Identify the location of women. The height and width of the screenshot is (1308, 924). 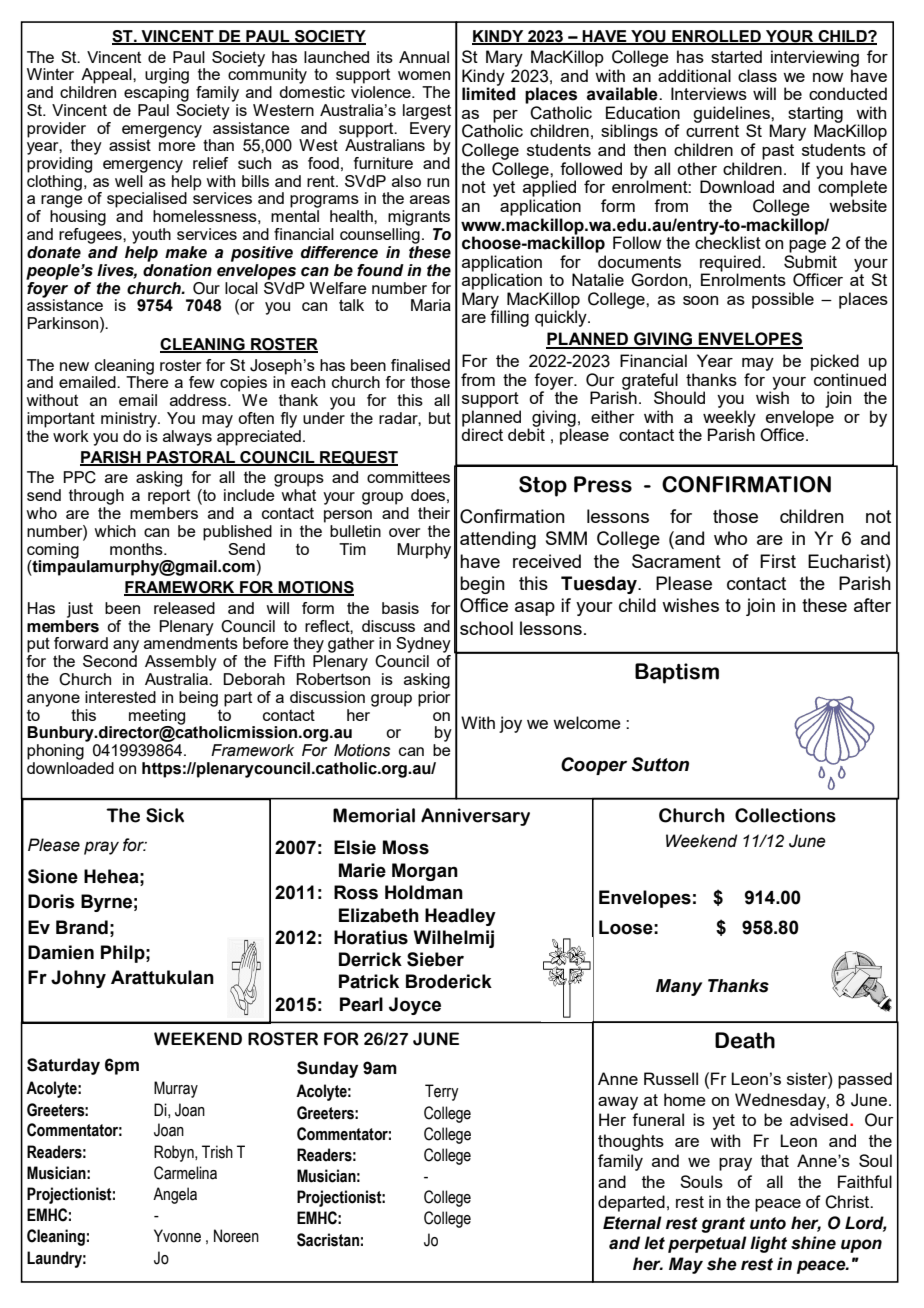
(424, 75).
